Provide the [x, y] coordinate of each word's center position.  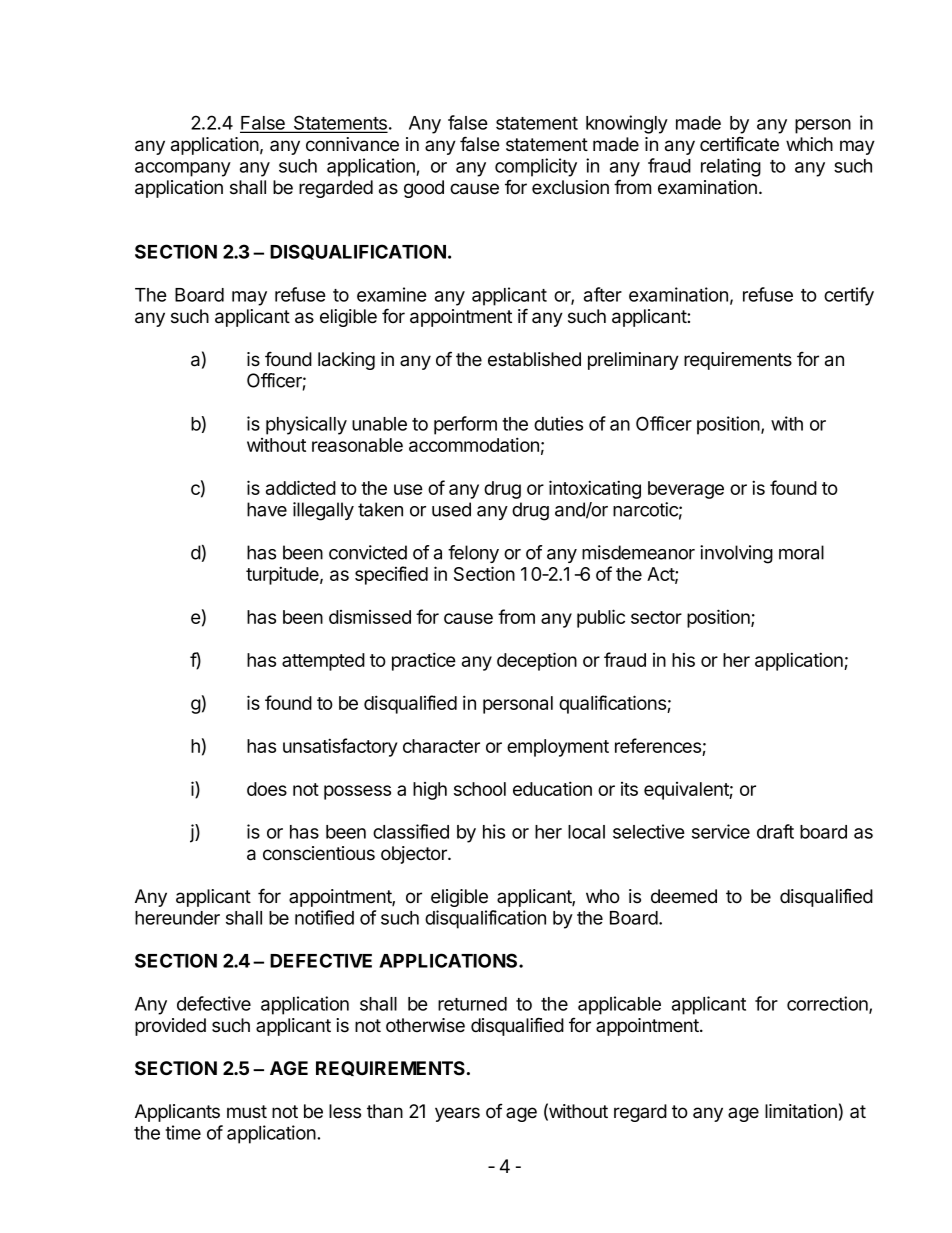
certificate [739, 144]
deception [537, 661]
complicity [536, 167]
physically [306, 425]
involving [736, 554]
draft [775, 831]
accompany [183, 169]
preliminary [633, 361]
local [586, 832]
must [247, 1112]
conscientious [319, 853]
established [534, 359]
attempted [323, 662]
